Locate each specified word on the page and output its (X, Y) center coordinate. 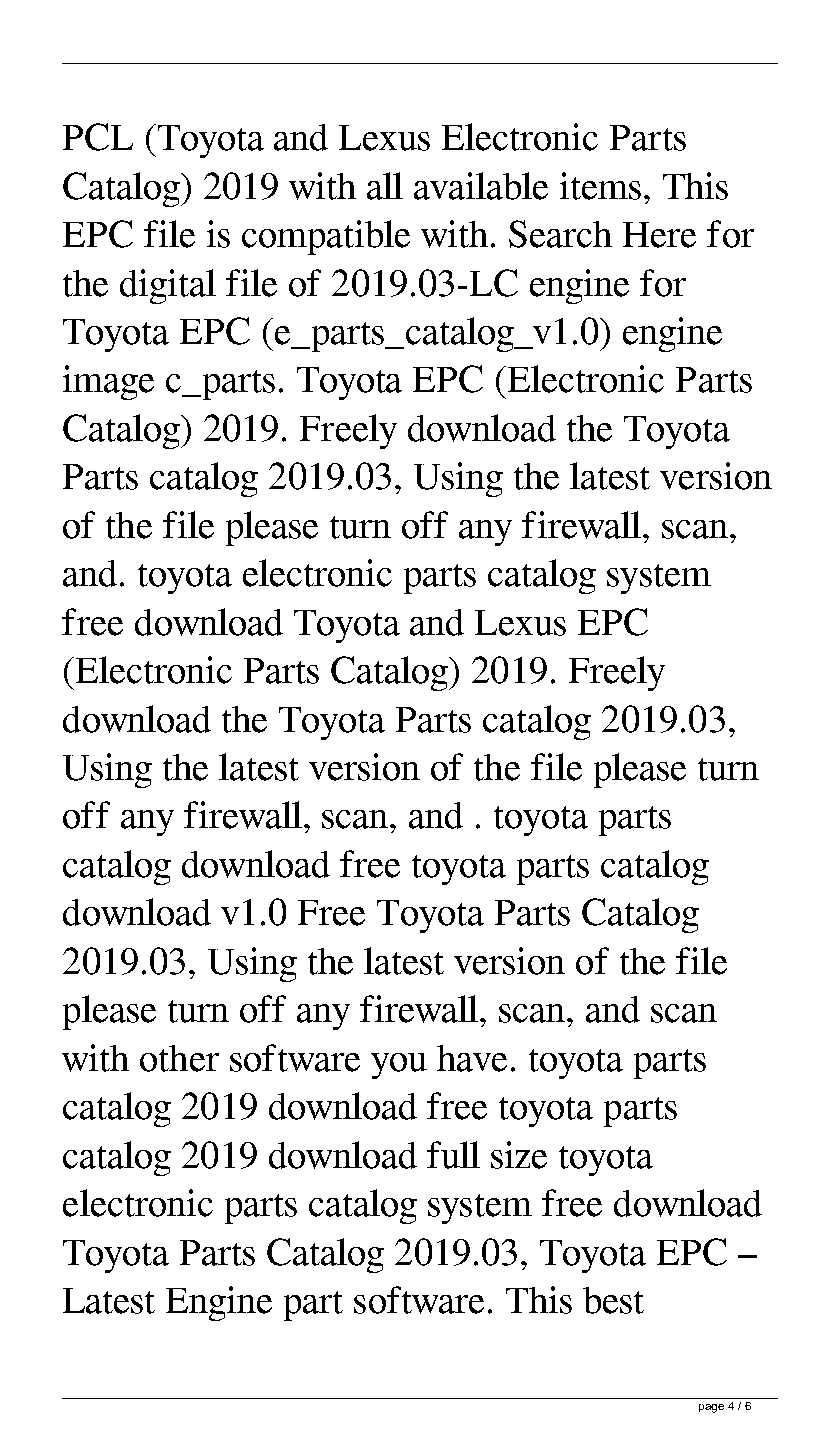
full (453, 1155)
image (108, 382)
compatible (326, 237)
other (179, 1058)
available (481, 186)
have (472, 1058)
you (399, 1066)
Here (659, 235)
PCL (98, 137)
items (600, 186)
